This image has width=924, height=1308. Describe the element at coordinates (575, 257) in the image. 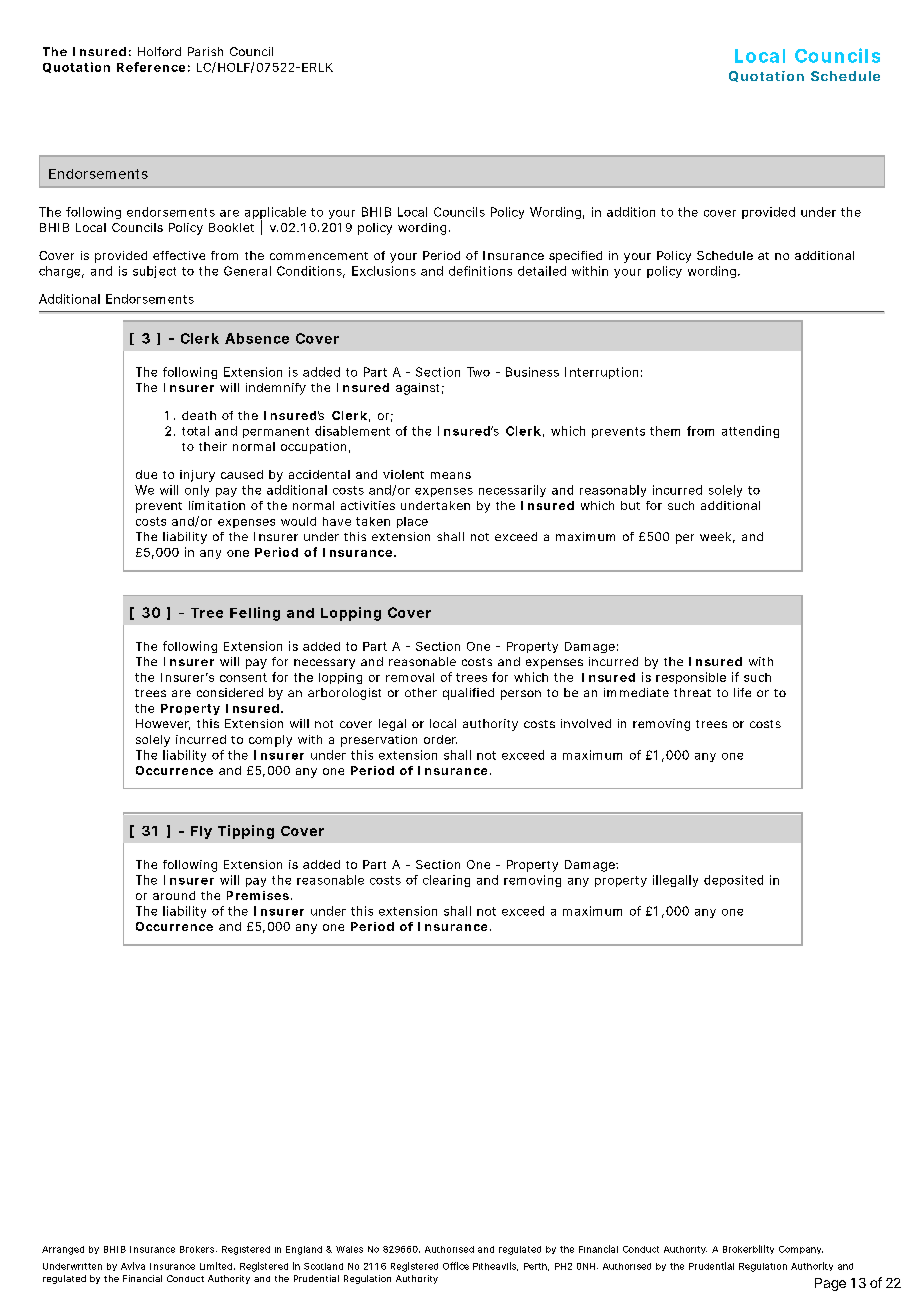

I see `specified` at that location.
